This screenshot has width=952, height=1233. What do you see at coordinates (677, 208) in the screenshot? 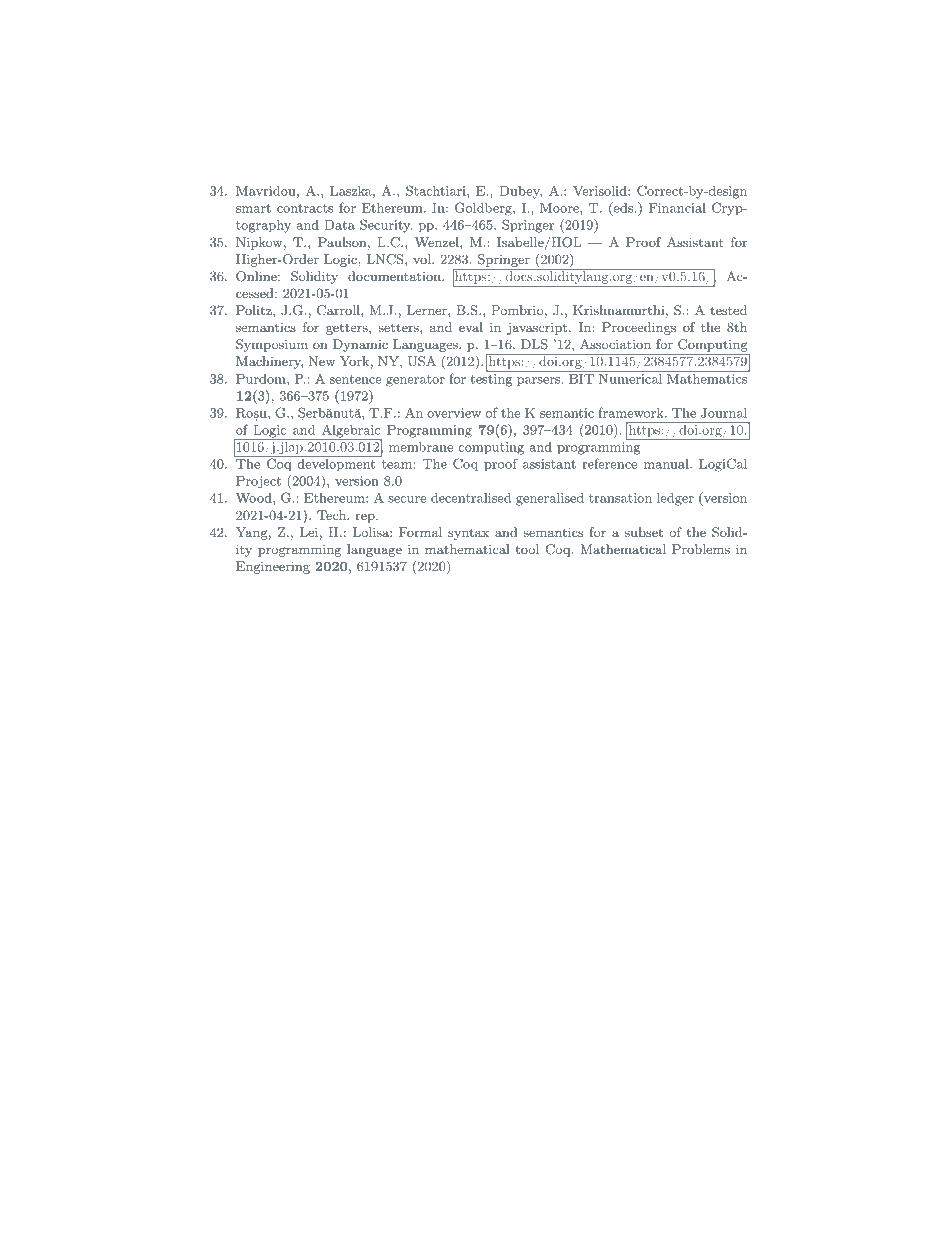
I see `Financial` at bounding box center [677, 208].
